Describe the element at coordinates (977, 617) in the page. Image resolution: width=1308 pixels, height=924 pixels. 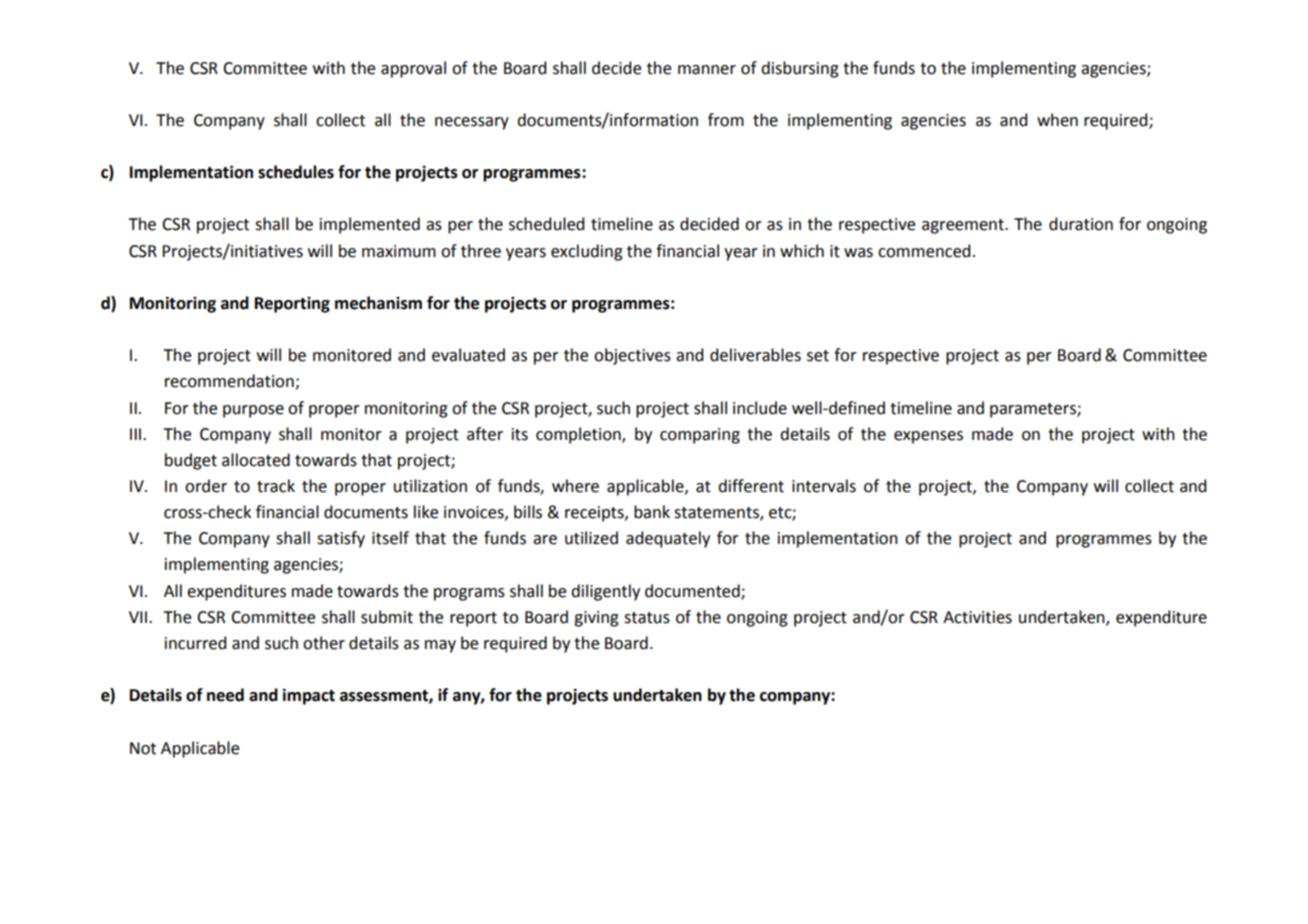
I see `Activities` at that location.
